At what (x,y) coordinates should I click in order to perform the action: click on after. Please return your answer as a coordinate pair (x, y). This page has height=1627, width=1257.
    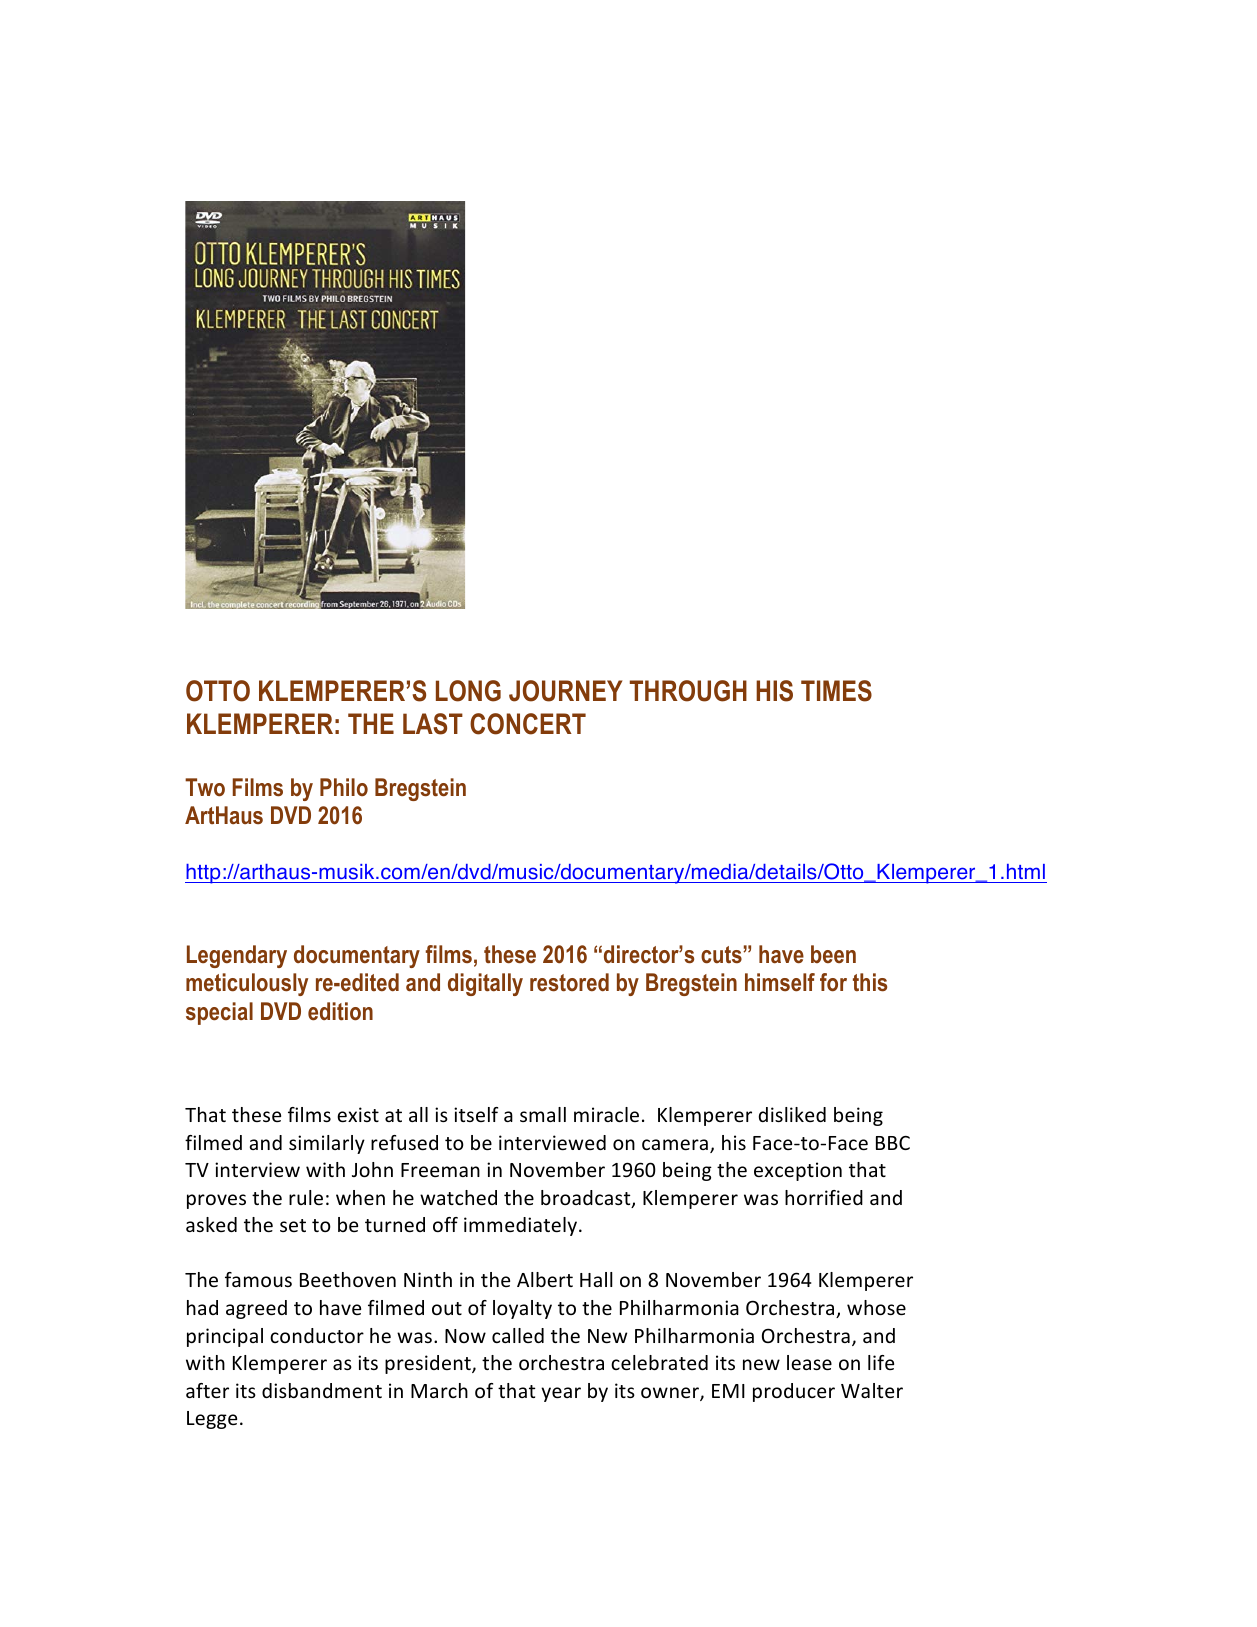
    Looking at the image, I should click on (207, 1390).
